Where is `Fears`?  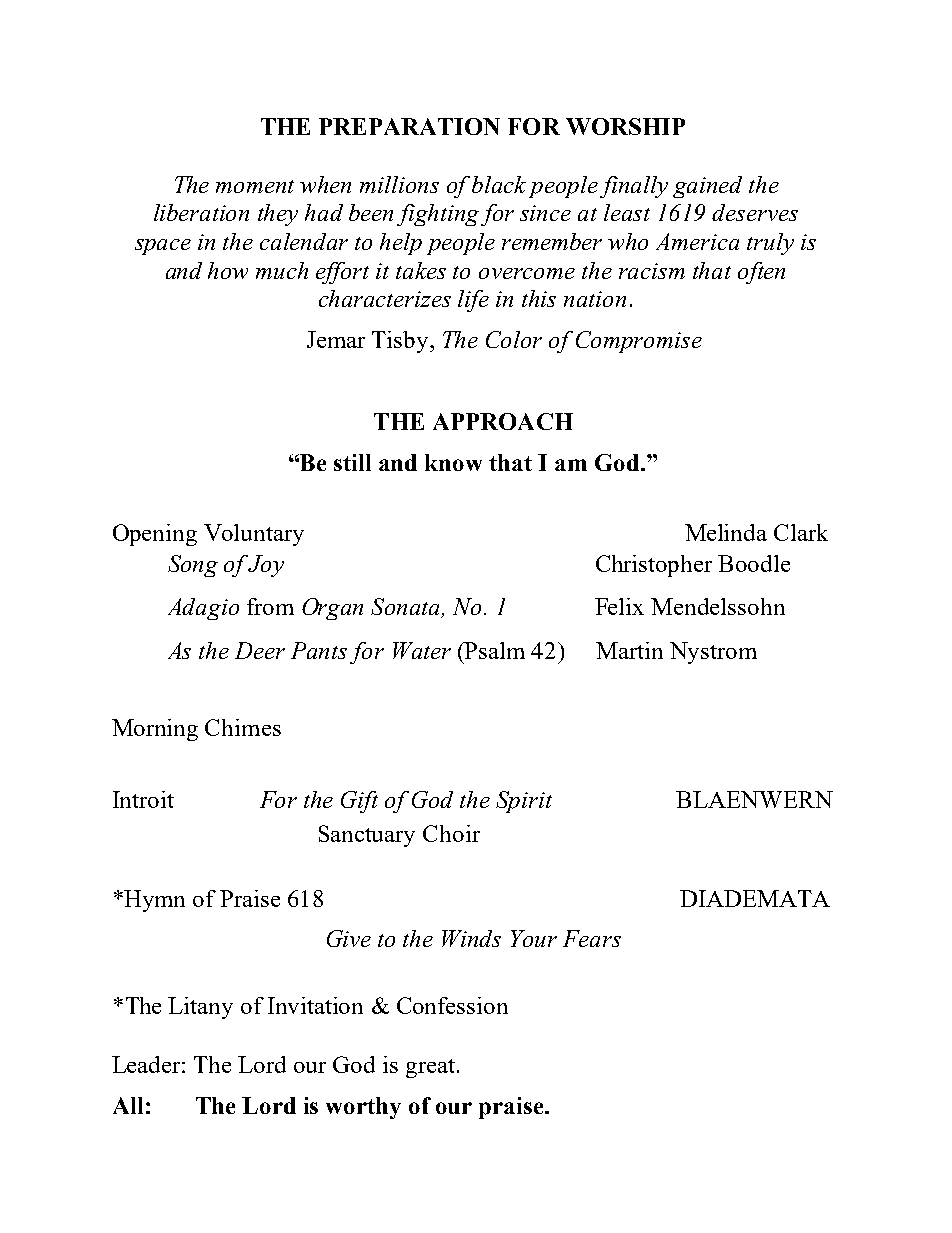
Fears is located at coordinates (592, 938).
